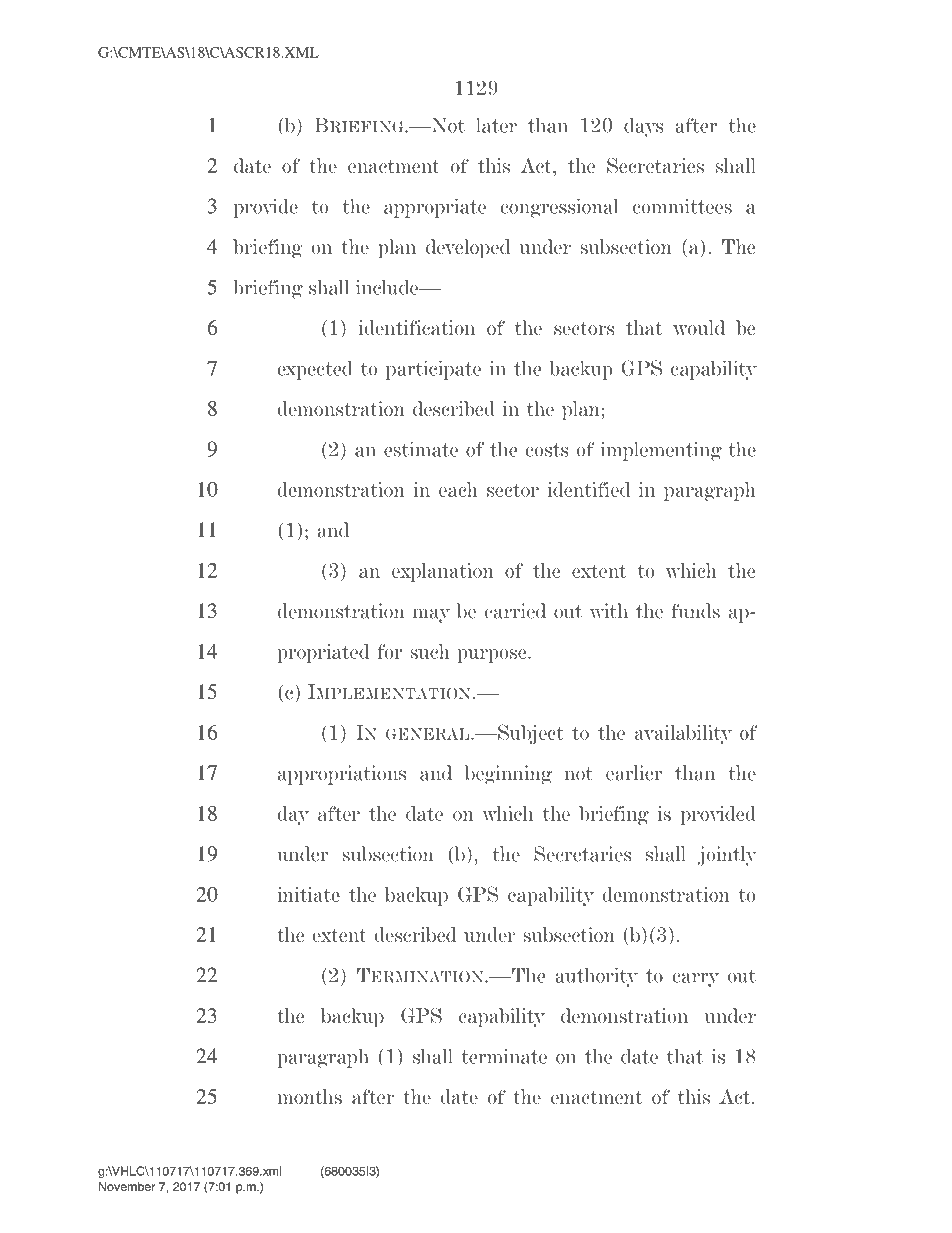  Describe the element at coordinates (315, 370) in the document. I see `expected` at that location.
